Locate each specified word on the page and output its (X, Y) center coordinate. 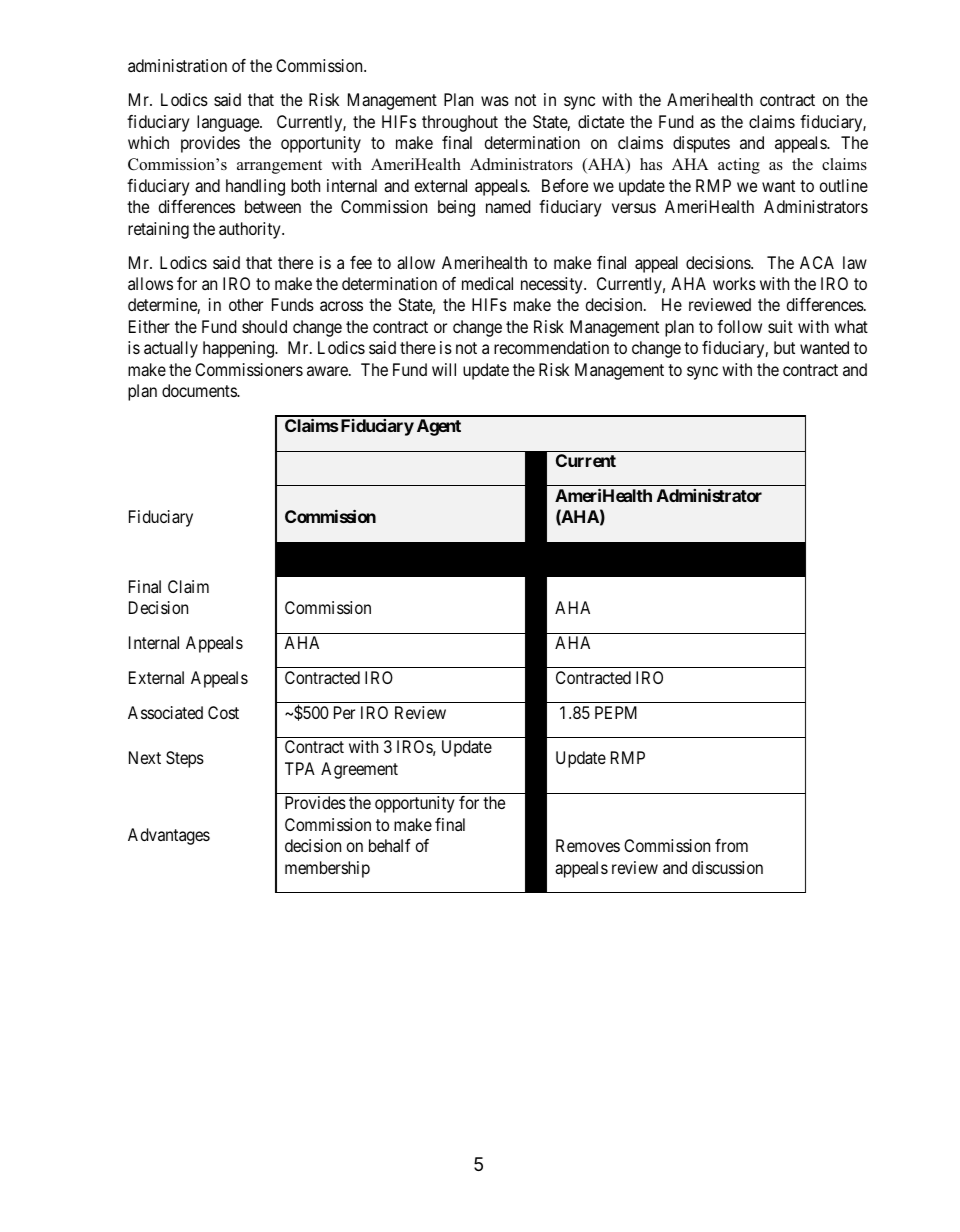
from (731, 845)
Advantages (169, 836)
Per (344, 712)
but (784, 347)
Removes (588, 845)
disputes (701, 144)
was (495, 101)
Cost (223, 712)
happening (239, 349)
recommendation (551, 347)
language (229, 123)
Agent (439, 427)
